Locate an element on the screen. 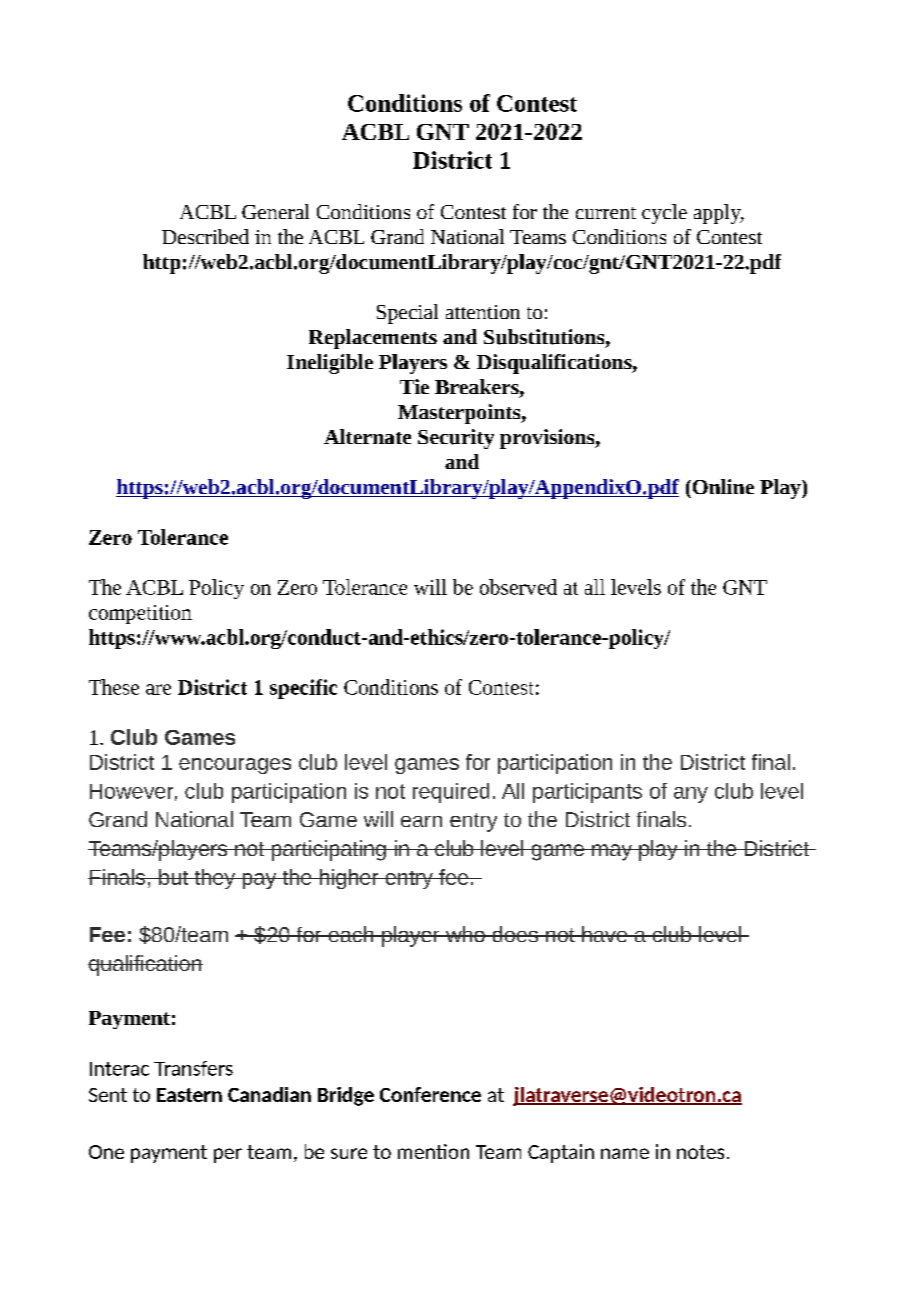 This screenshot has width=924, height=1308. Online is located at coordinates (722, 486).
